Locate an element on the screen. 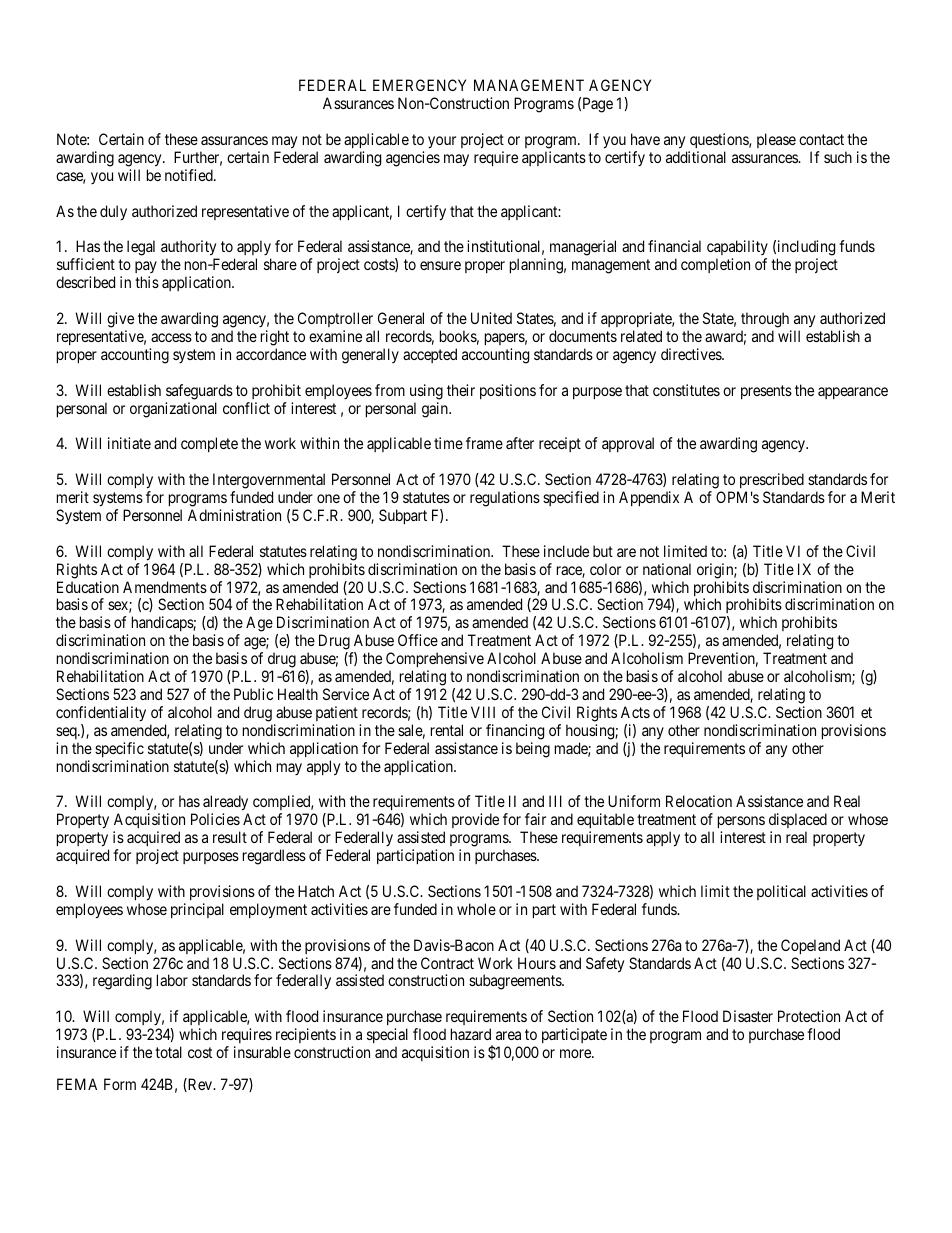 This screenshot has height=1233, width=952. national is located at coordinates (667, 569).
